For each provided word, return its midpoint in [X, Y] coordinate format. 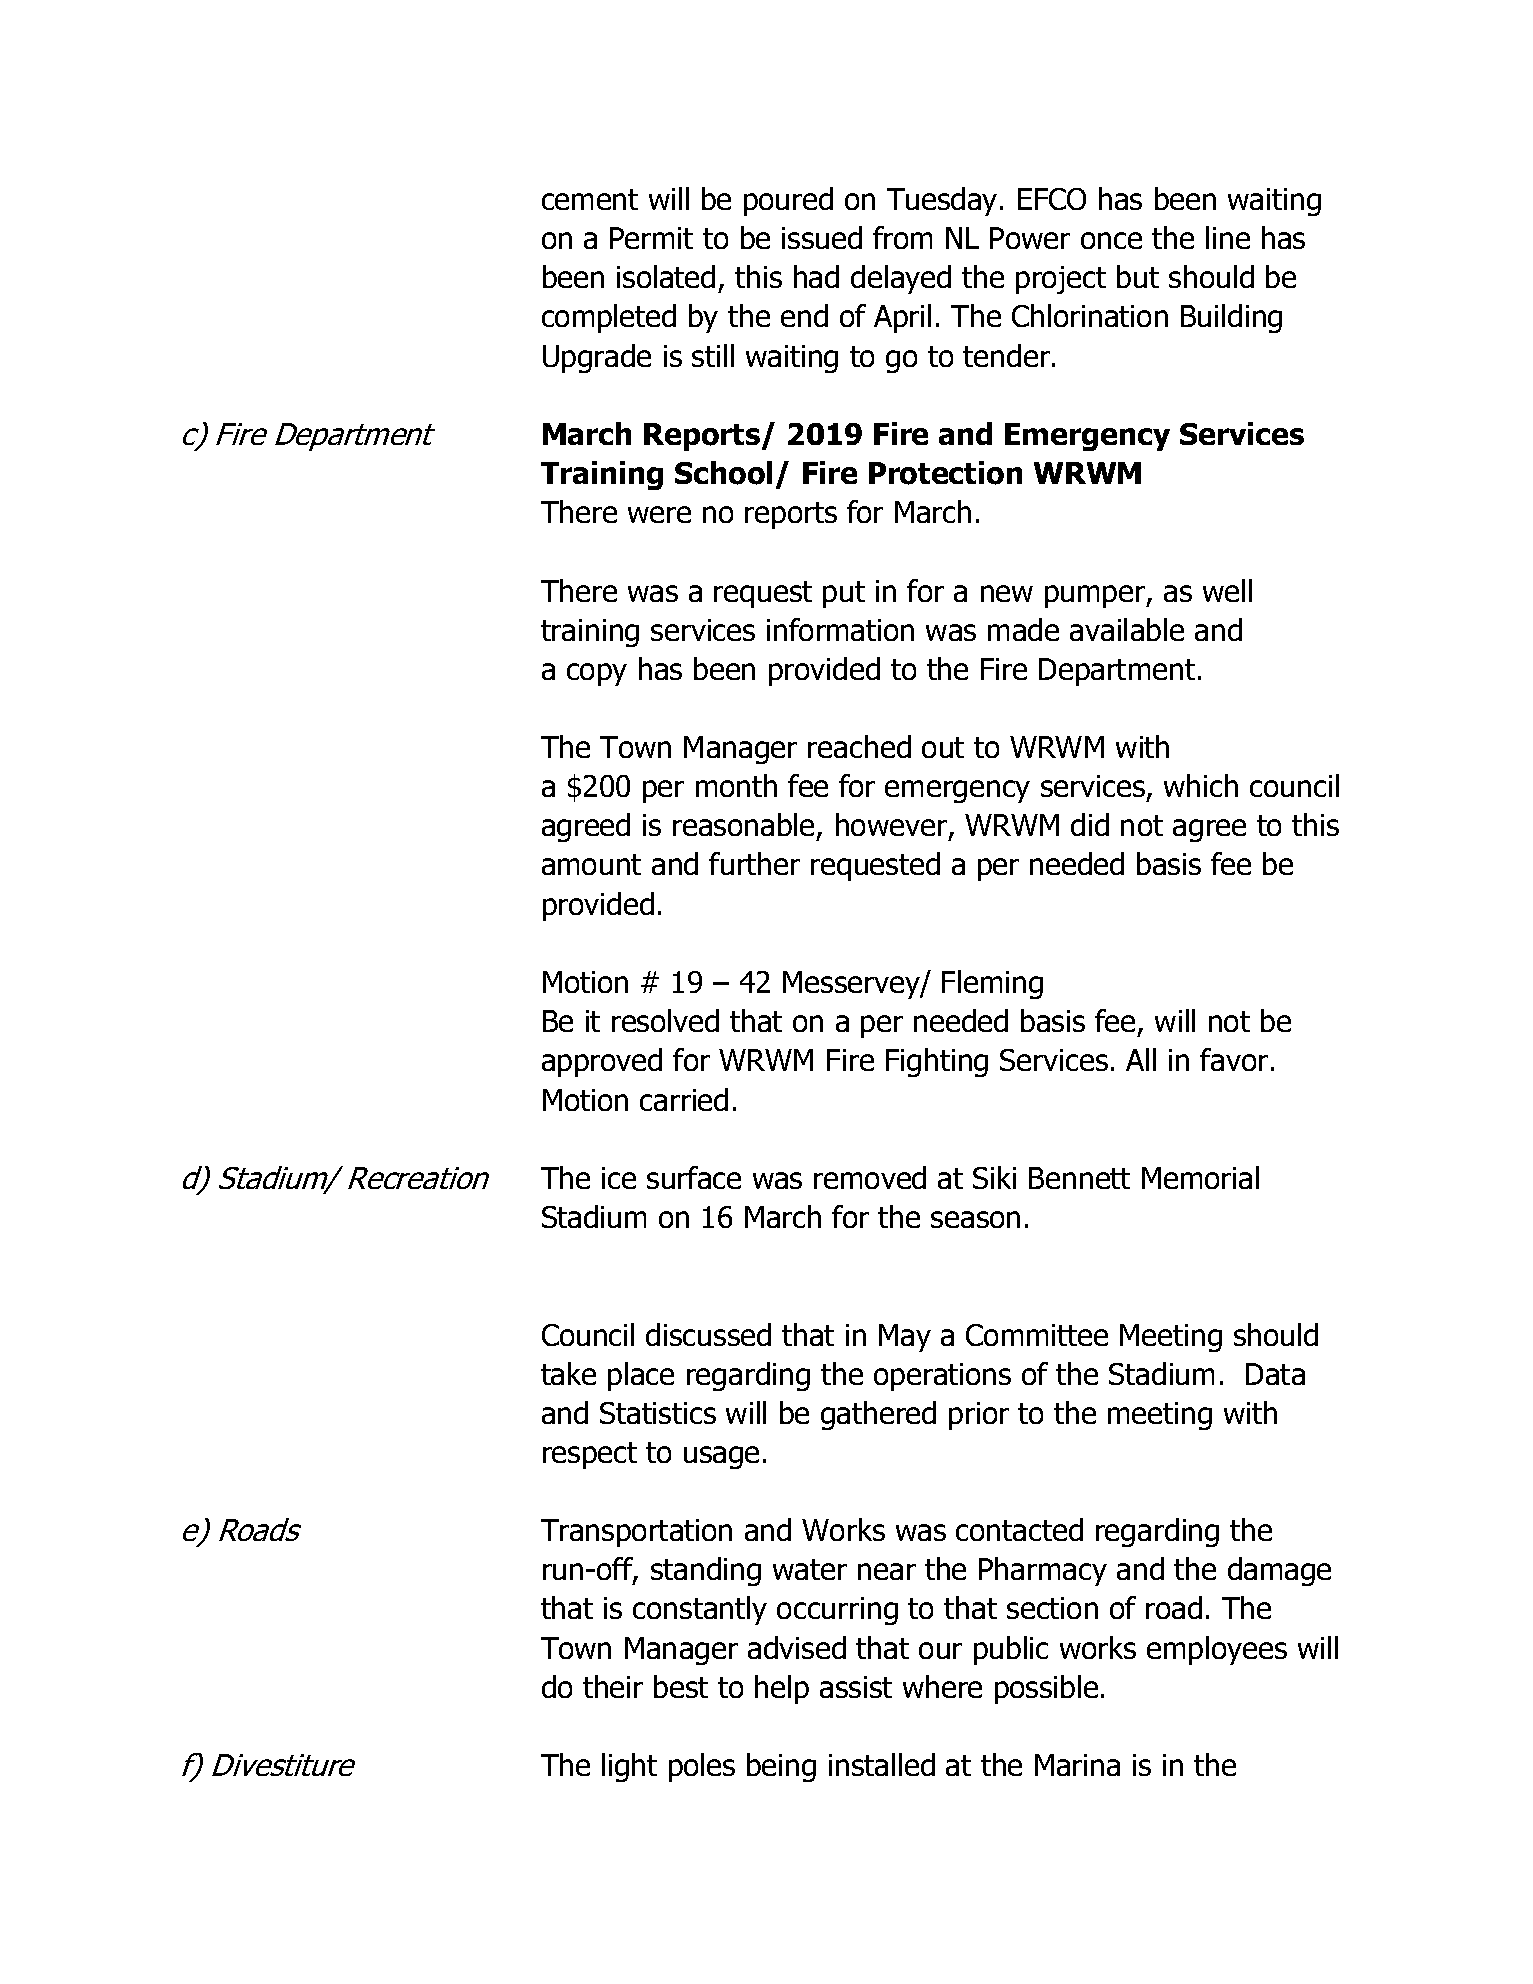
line [1228, 237]
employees [1217, 1650]
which [1201, 785]
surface [694, 1177]
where [942, 1686]
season [975, 1219]
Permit [651, 238]
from [902, 237]
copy [597, 674]
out [943, 747]
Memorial [1200, 1177]
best [681, 1686]
